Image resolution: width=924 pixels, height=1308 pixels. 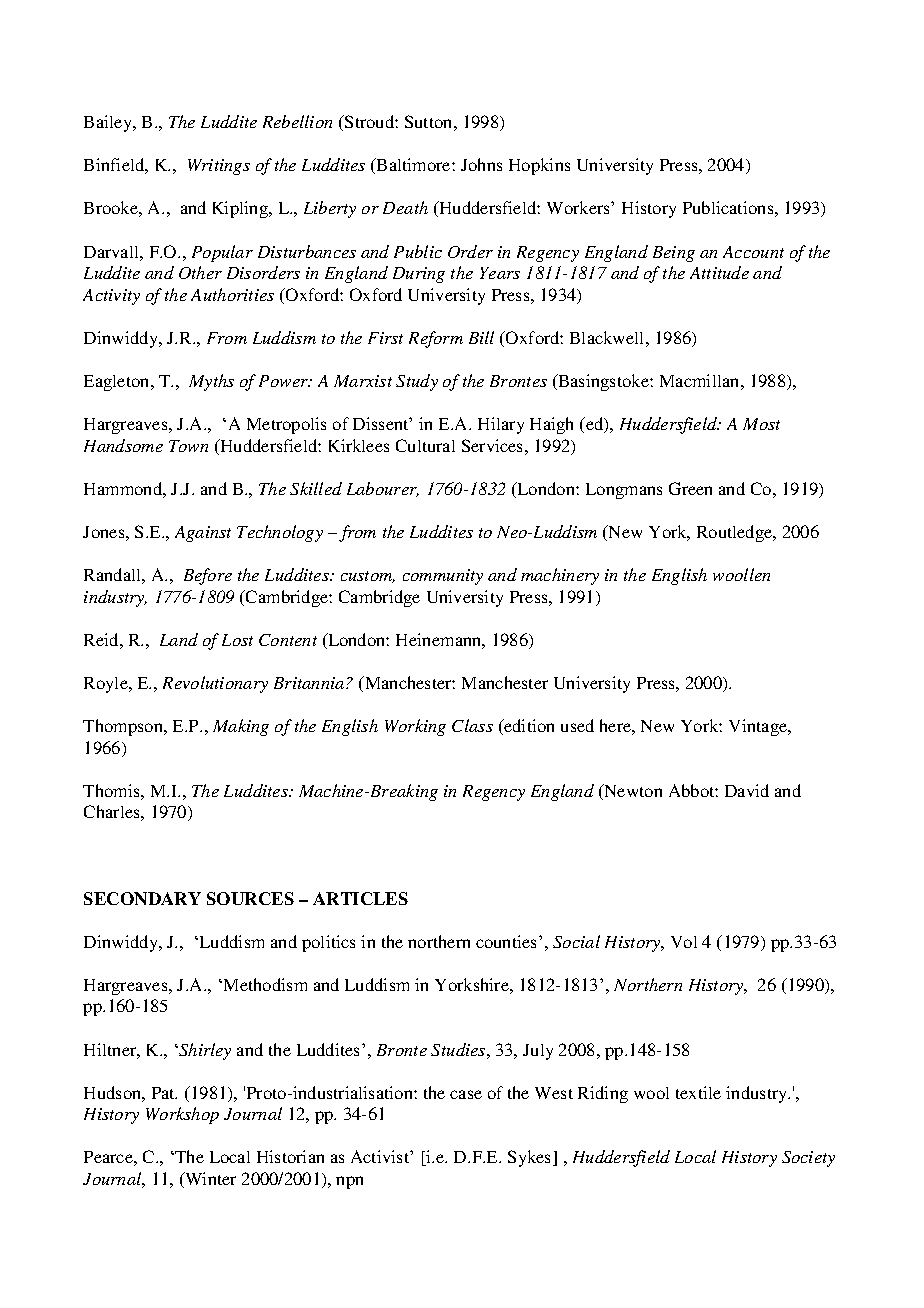 I want to click on Town, so click(x=188, y=446).
